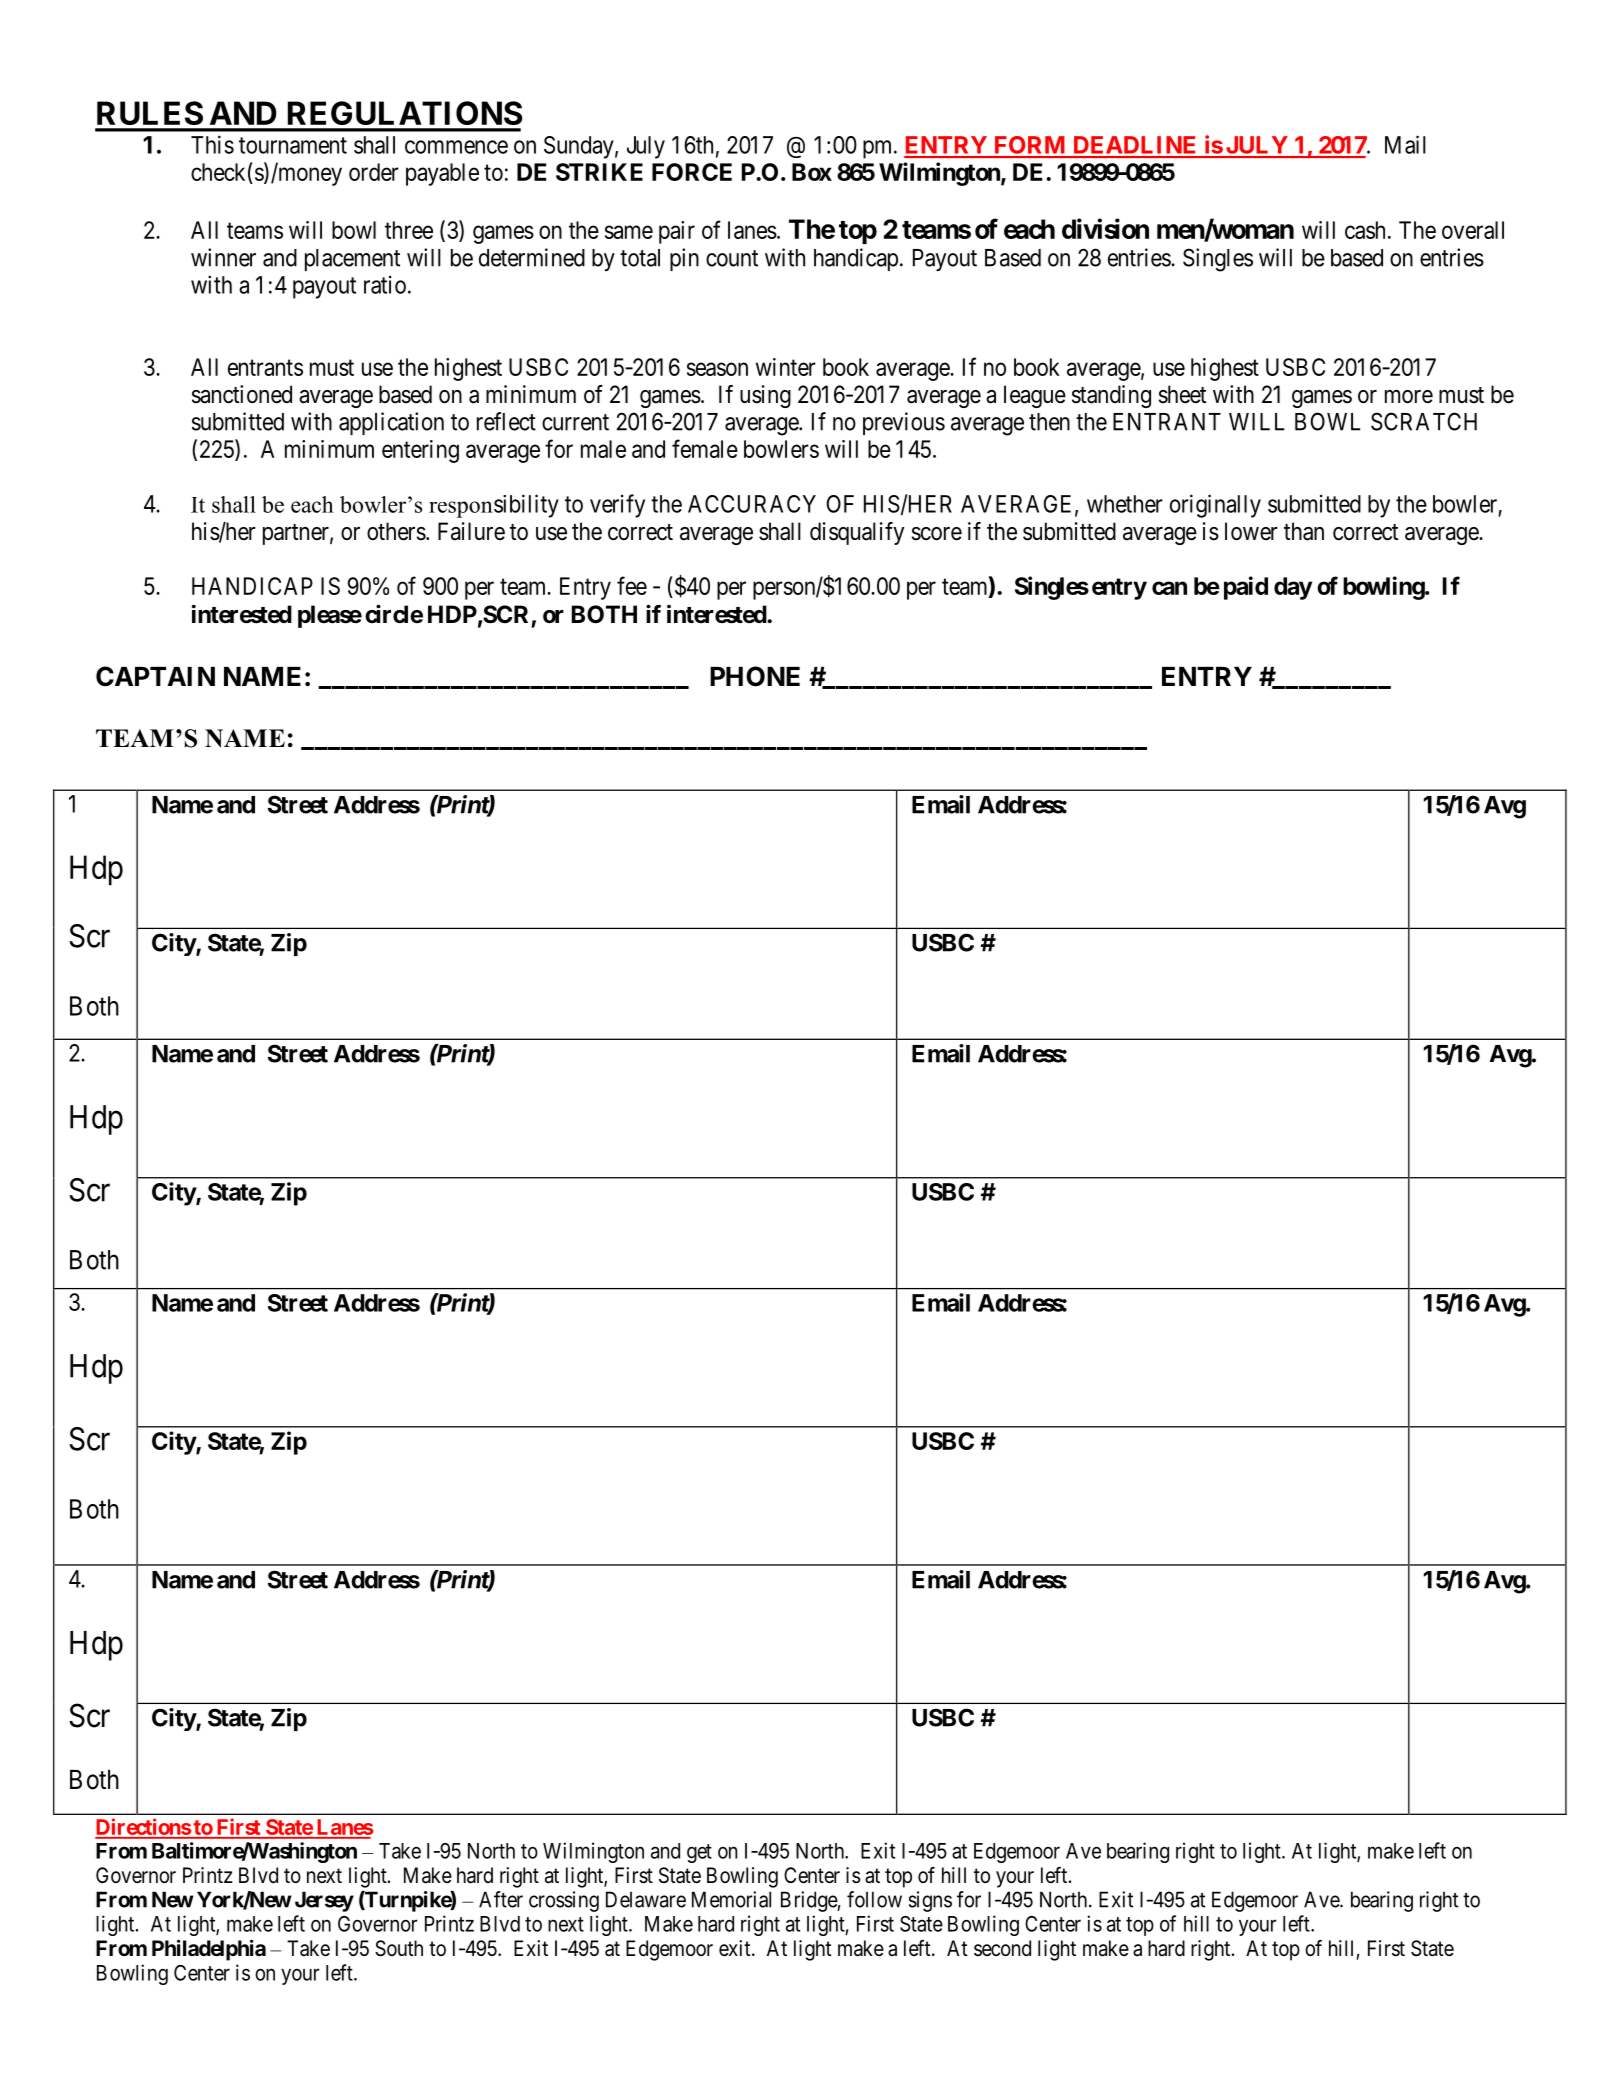 The width and height of the page is (1619, 2096). I want to click on signs, so click(930, 1901).
